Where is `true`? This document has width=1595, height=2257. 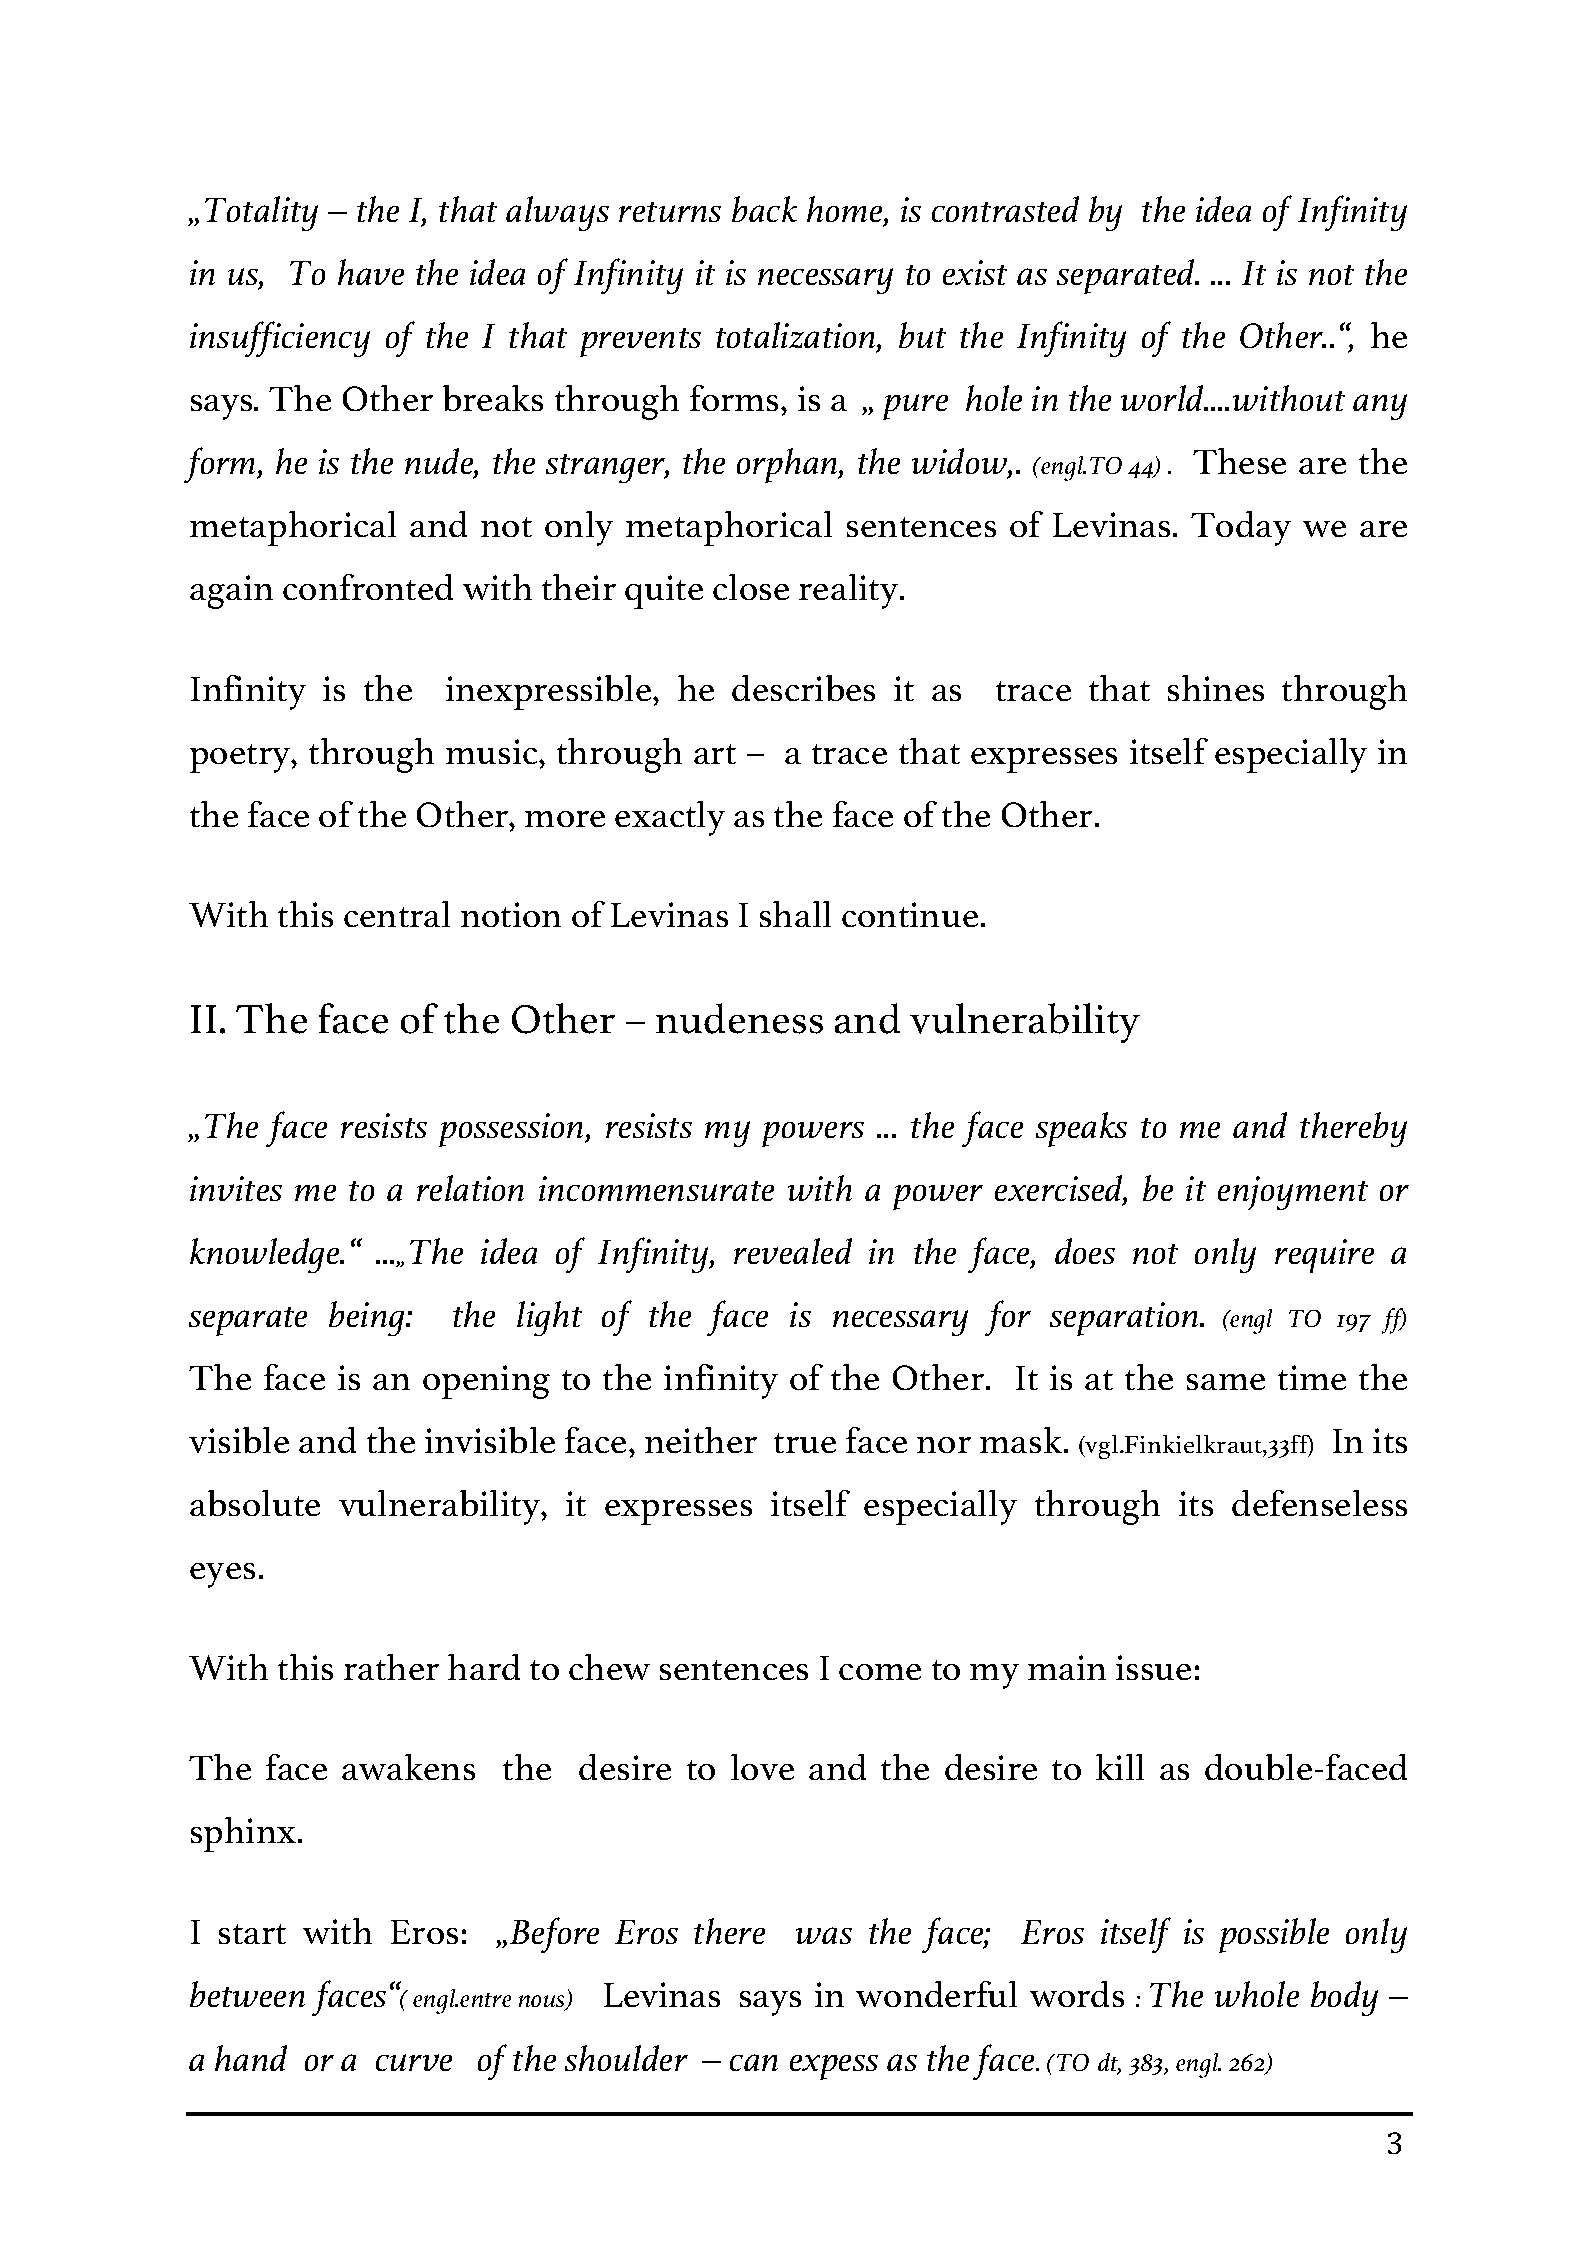 true is located at coordinates (805, 1443).
